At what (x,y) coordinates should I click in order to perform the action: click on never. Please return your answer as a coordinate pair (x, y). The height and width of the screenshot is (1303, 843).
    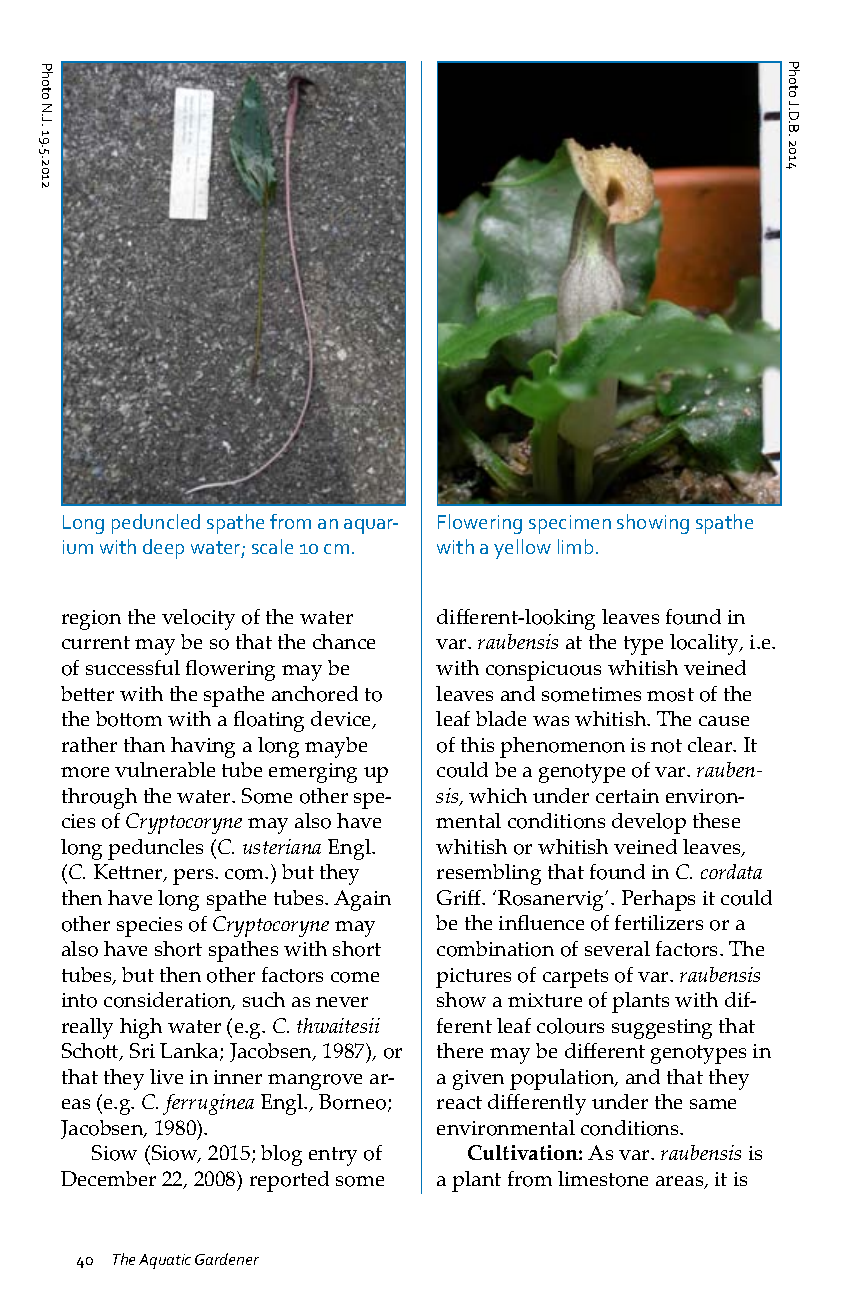
    Looking at the image, I should click on (342, 1002).
